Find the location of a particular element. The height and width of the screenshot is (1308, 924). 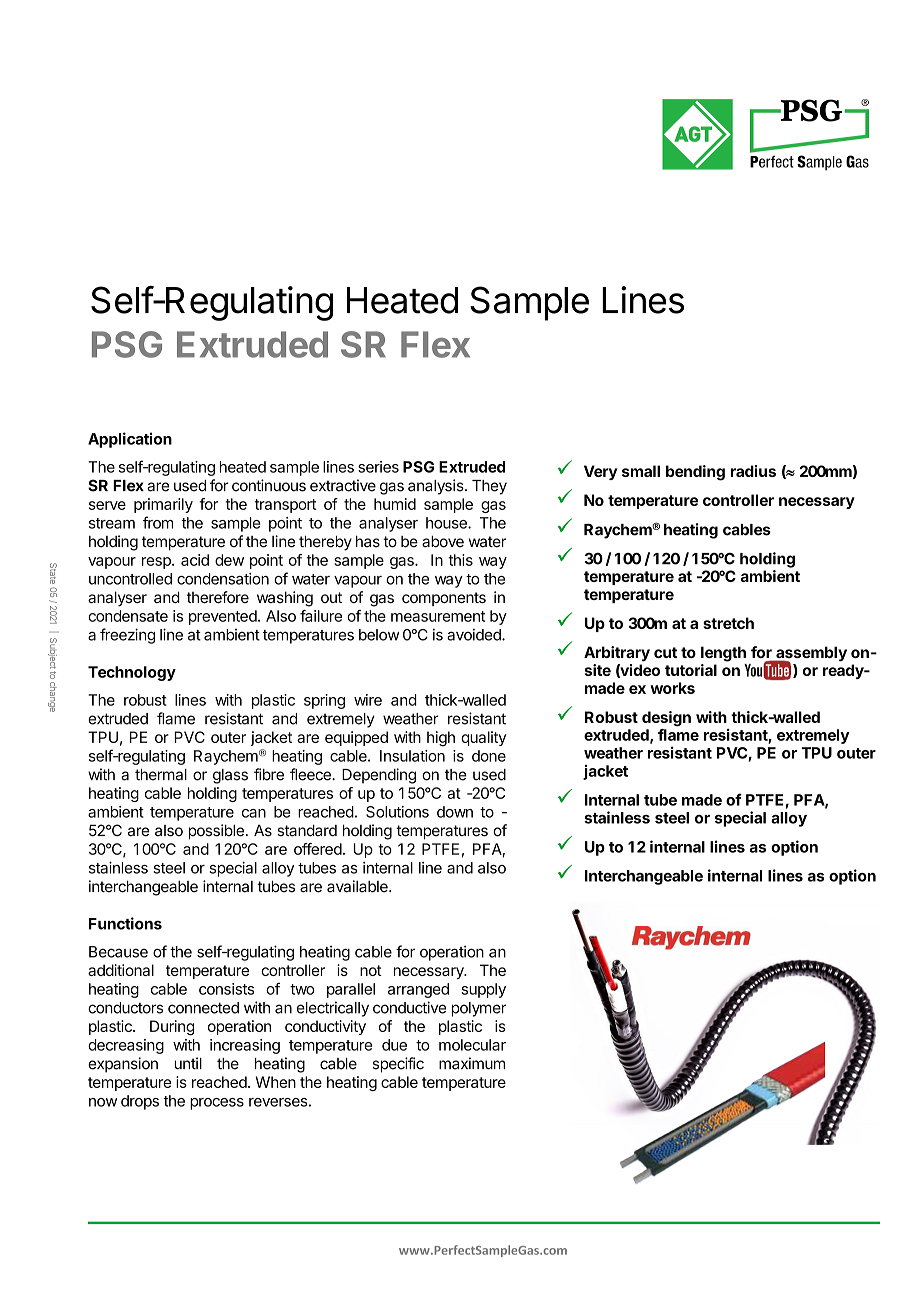

bending is located at coordinates (695, 473).
